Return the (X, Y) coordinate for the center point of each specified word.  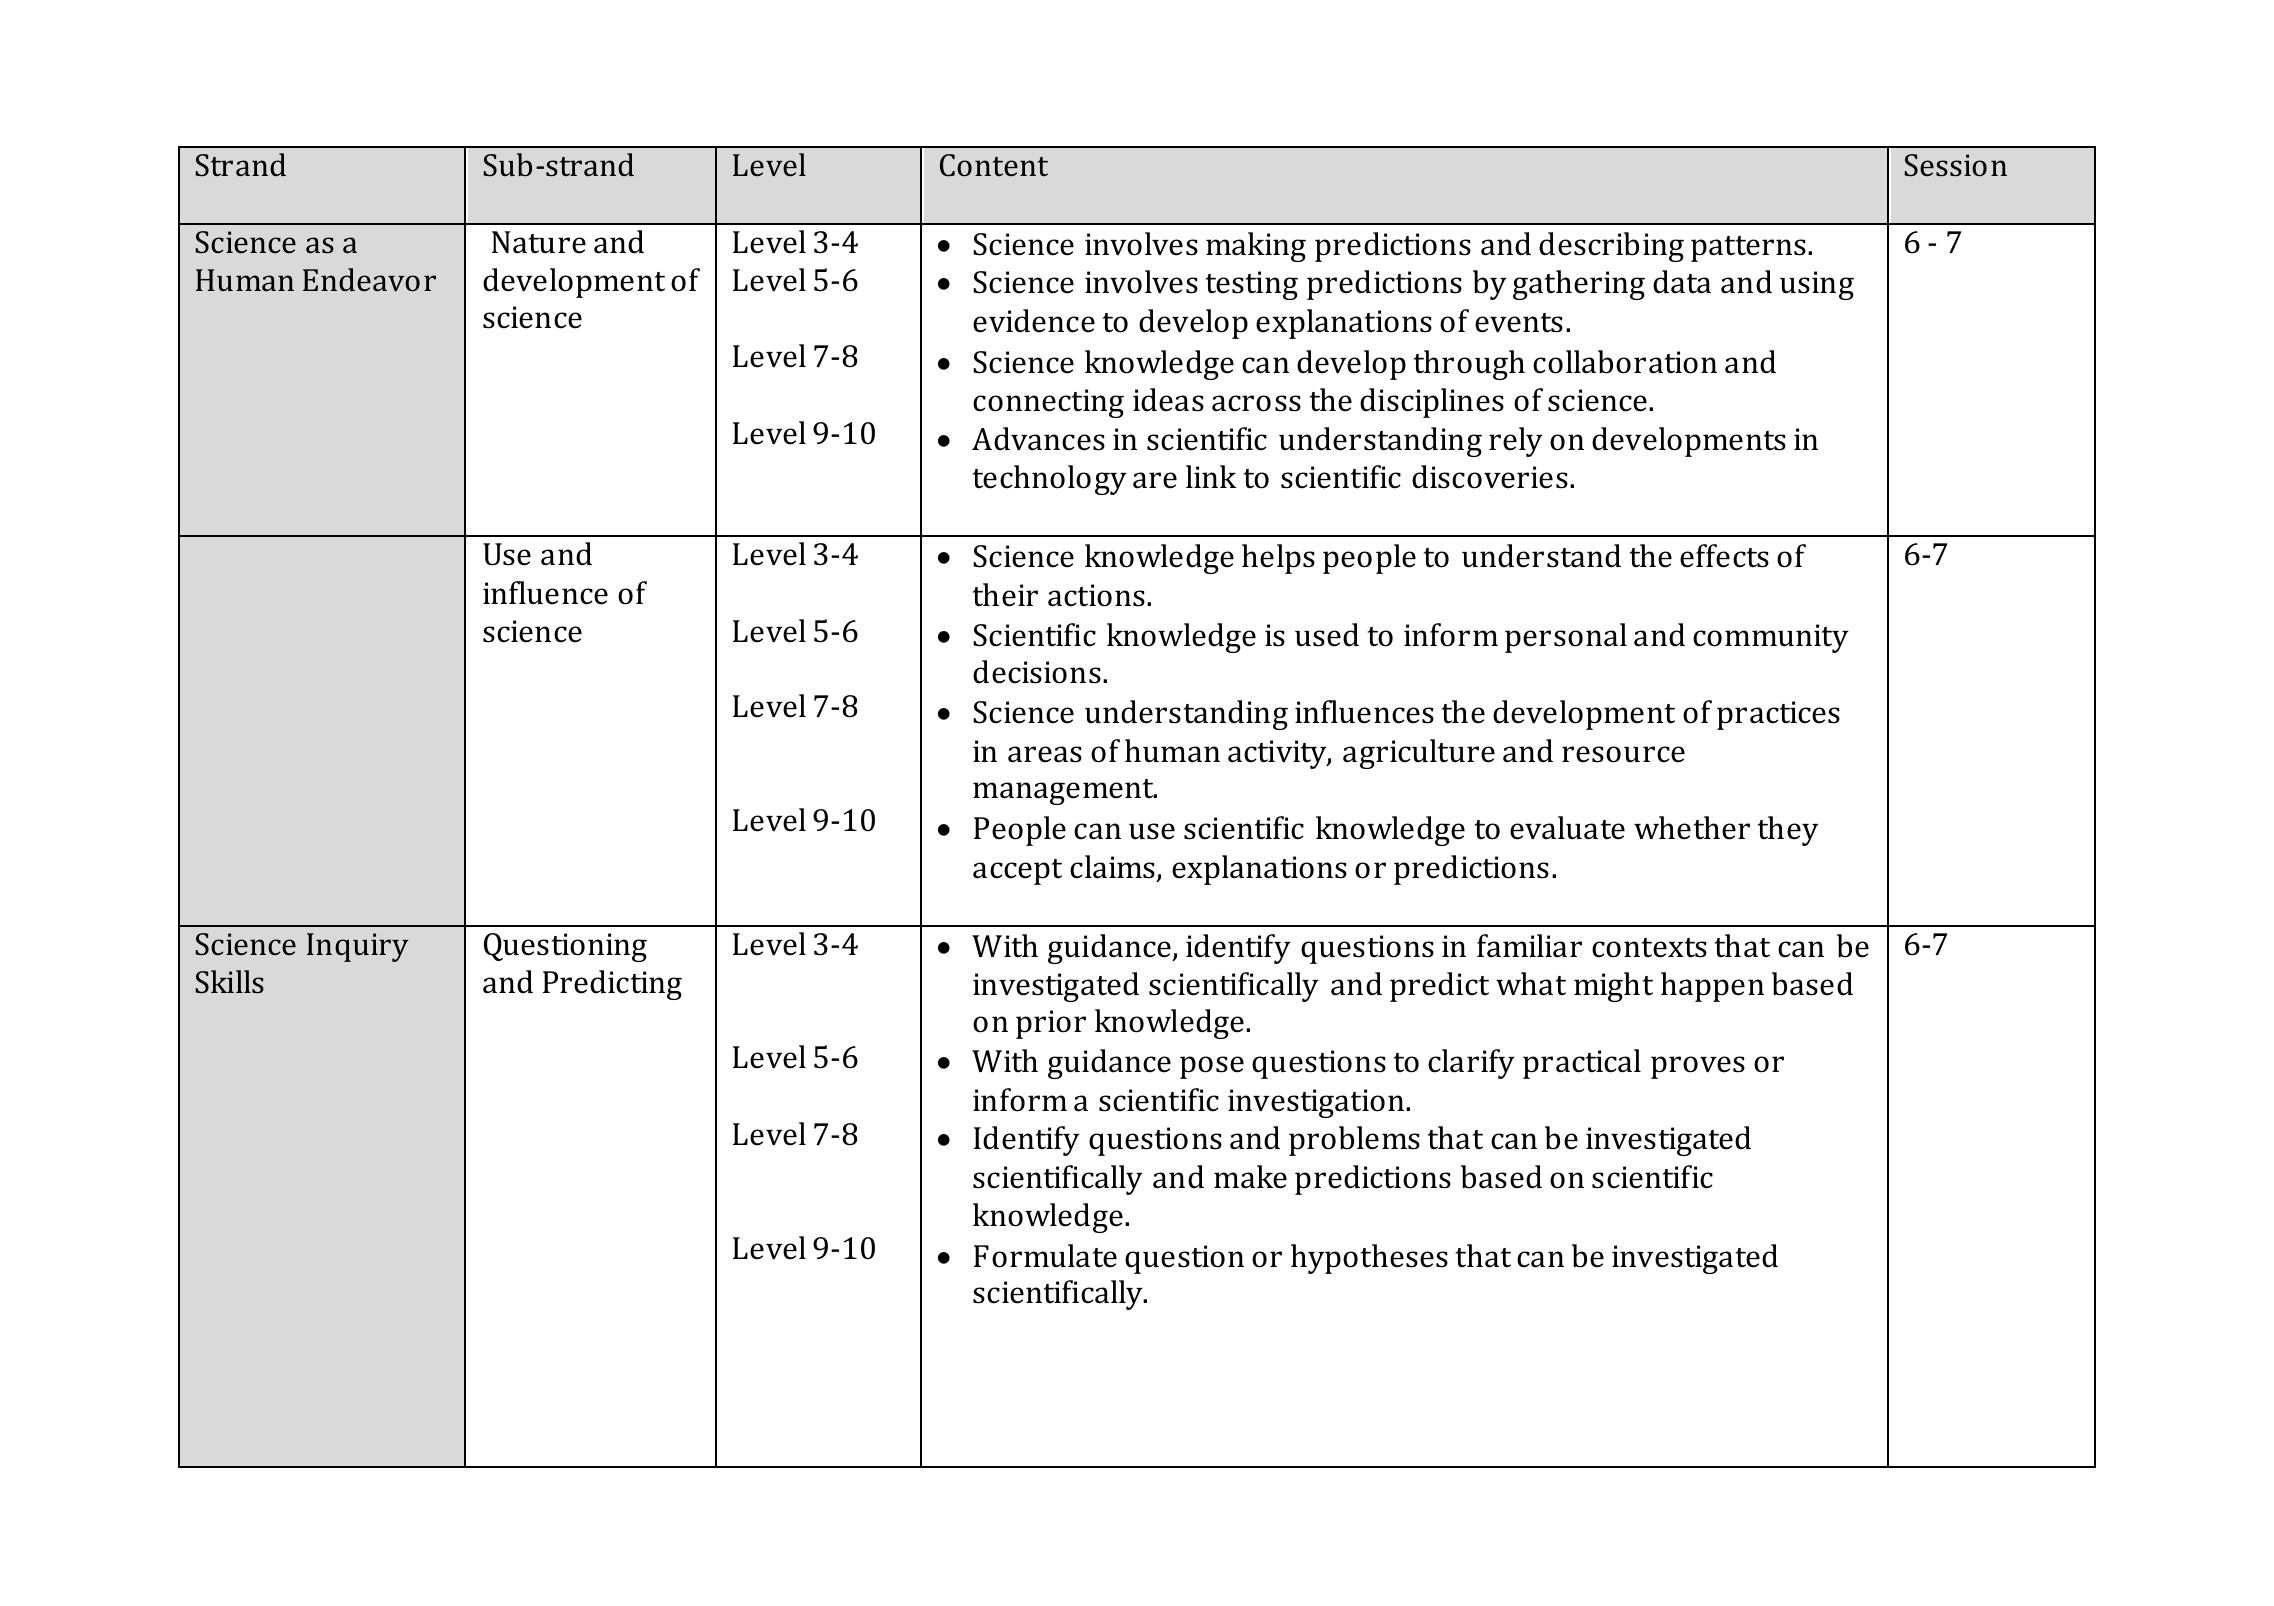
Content (994, 165)
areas (1045, 754)
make (1250, 1177)
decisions (1037, 672)
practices (1778, 715)
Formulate (1045, 1256)
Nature (539, 242)
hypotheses (1369, 1259)
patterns (1748, 249)
